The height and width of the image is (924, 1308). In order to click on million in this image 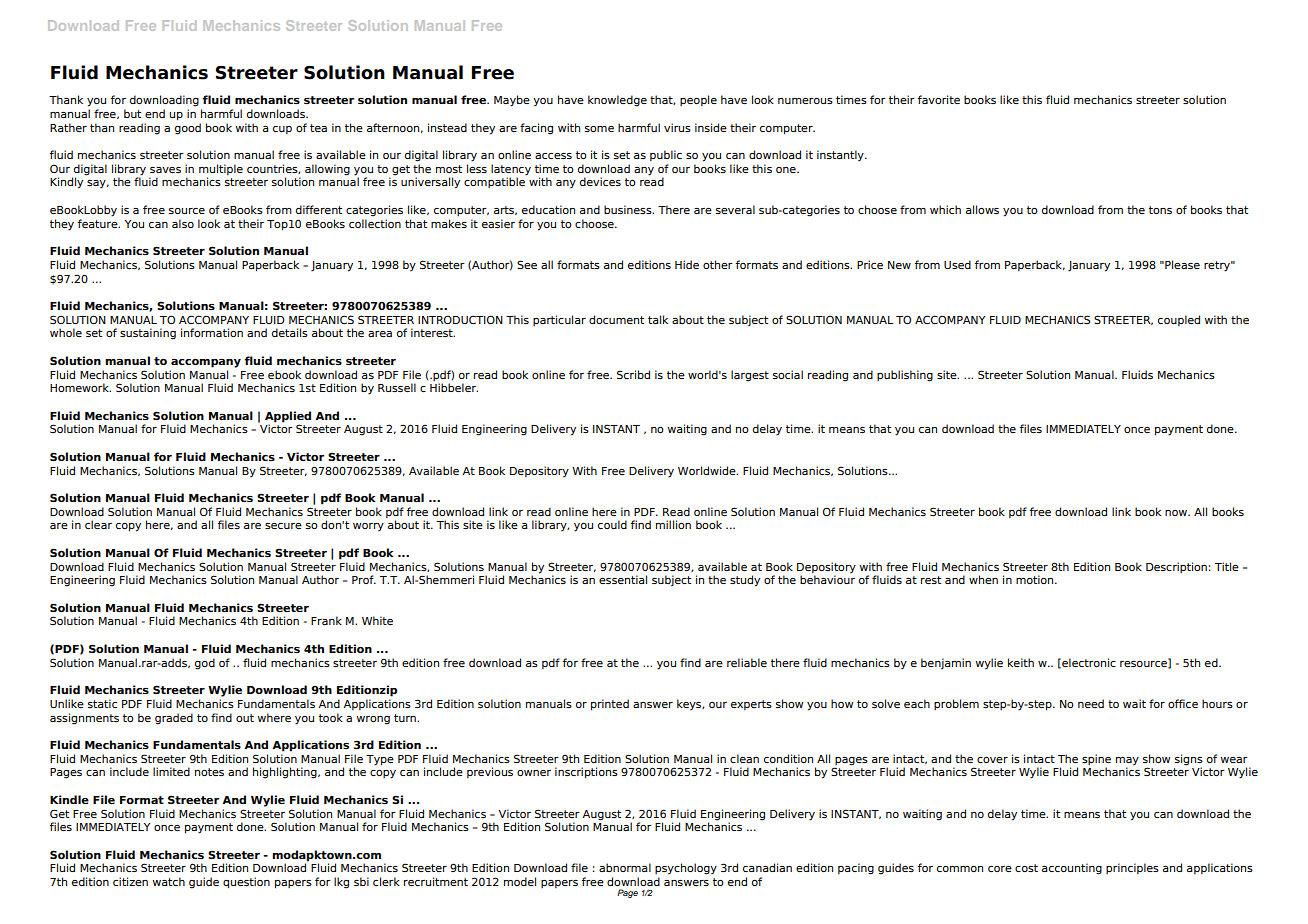, I will do `click(673, 524)`.
